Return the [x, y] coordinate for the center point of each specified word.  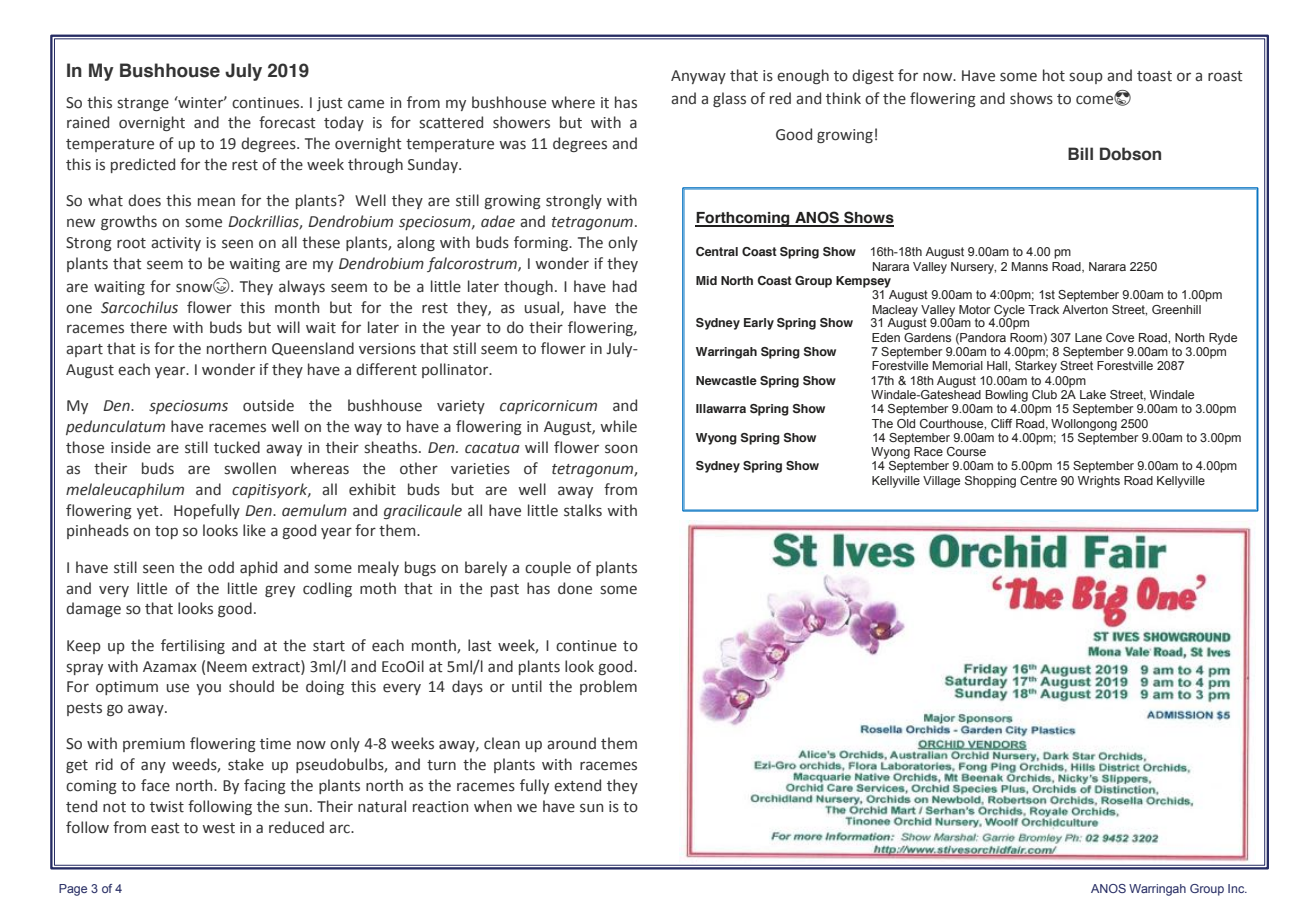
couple [548, 568]
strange [143, 104]
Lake [1093, 394]
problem [608, 687]
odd [221, 567]
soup [1086, 78]
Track [1043, 309]
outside [268, 405]
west [218, 828]
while [618, 426]
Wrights [1099, 482]
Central [717, 251]
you [208, 689]
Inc [1237, 888]
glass [729, 99]
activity [176, 244]
